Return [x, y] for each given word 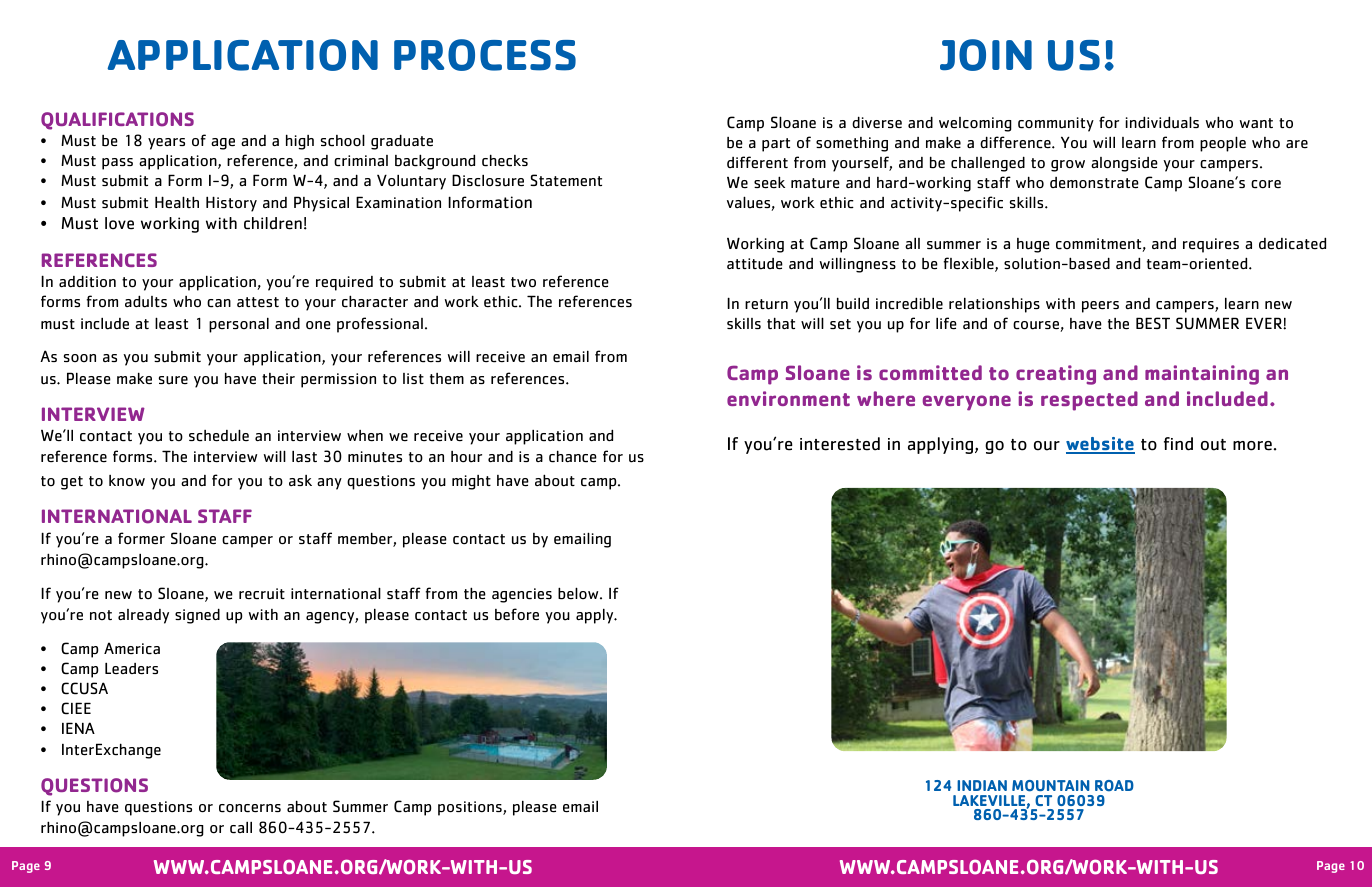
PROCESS [485, 55]
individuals [1162, 122]
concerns [250, 808]
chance [573, 456]
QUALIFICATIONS [117, 121]
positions [471, 808]
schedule [219, 435]
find [1178, 444]
